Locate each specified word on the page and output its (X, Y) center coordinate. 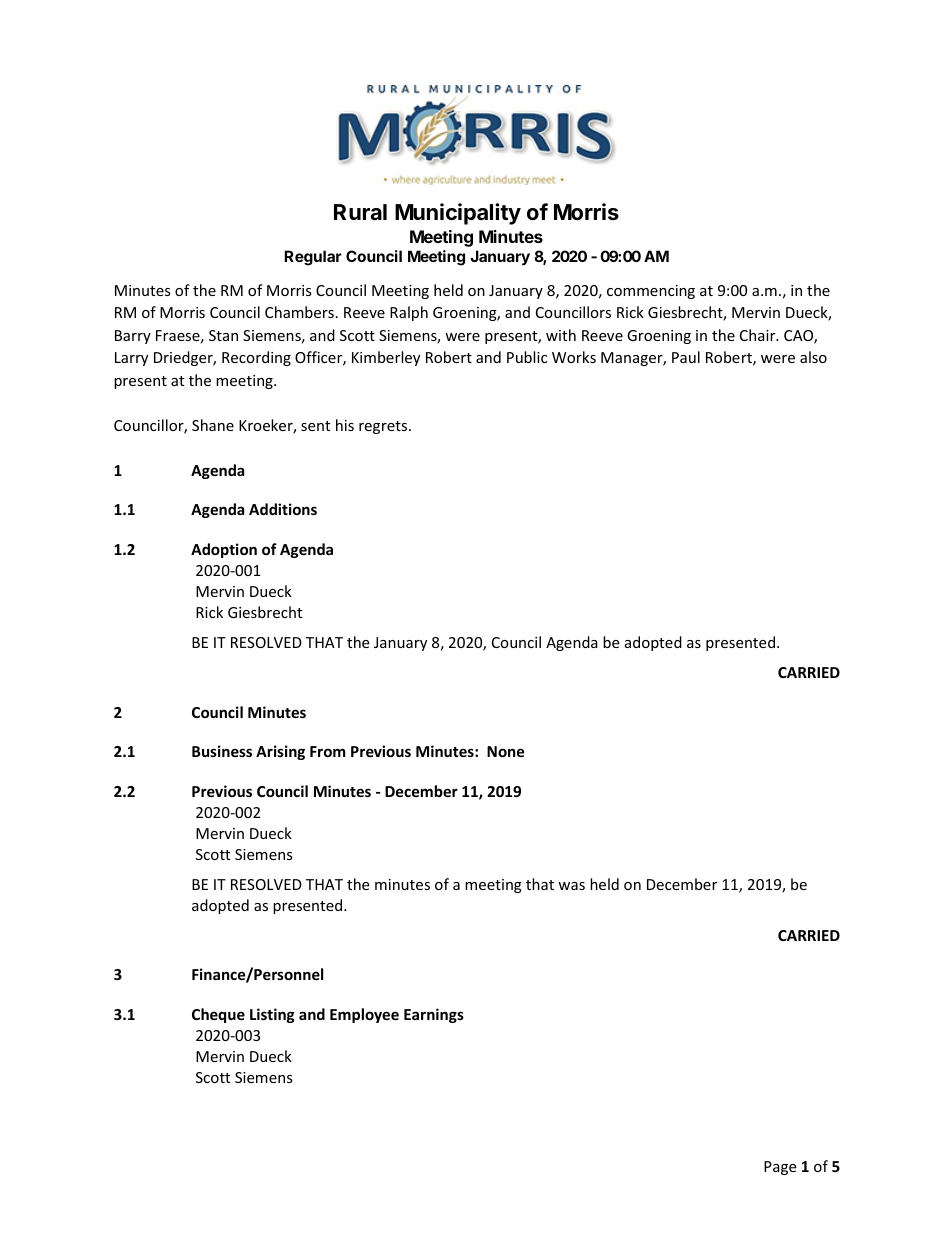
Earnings (434, 1015)
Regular (313, 258)
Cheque (218, 1015)
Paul (686, 357)
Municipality (458, 214)
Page (780, 1168)
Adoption (224, 550)
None (506, 751)
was (571, 886)
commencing (651, 292)
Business (222, 751)
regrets (384, 427)
